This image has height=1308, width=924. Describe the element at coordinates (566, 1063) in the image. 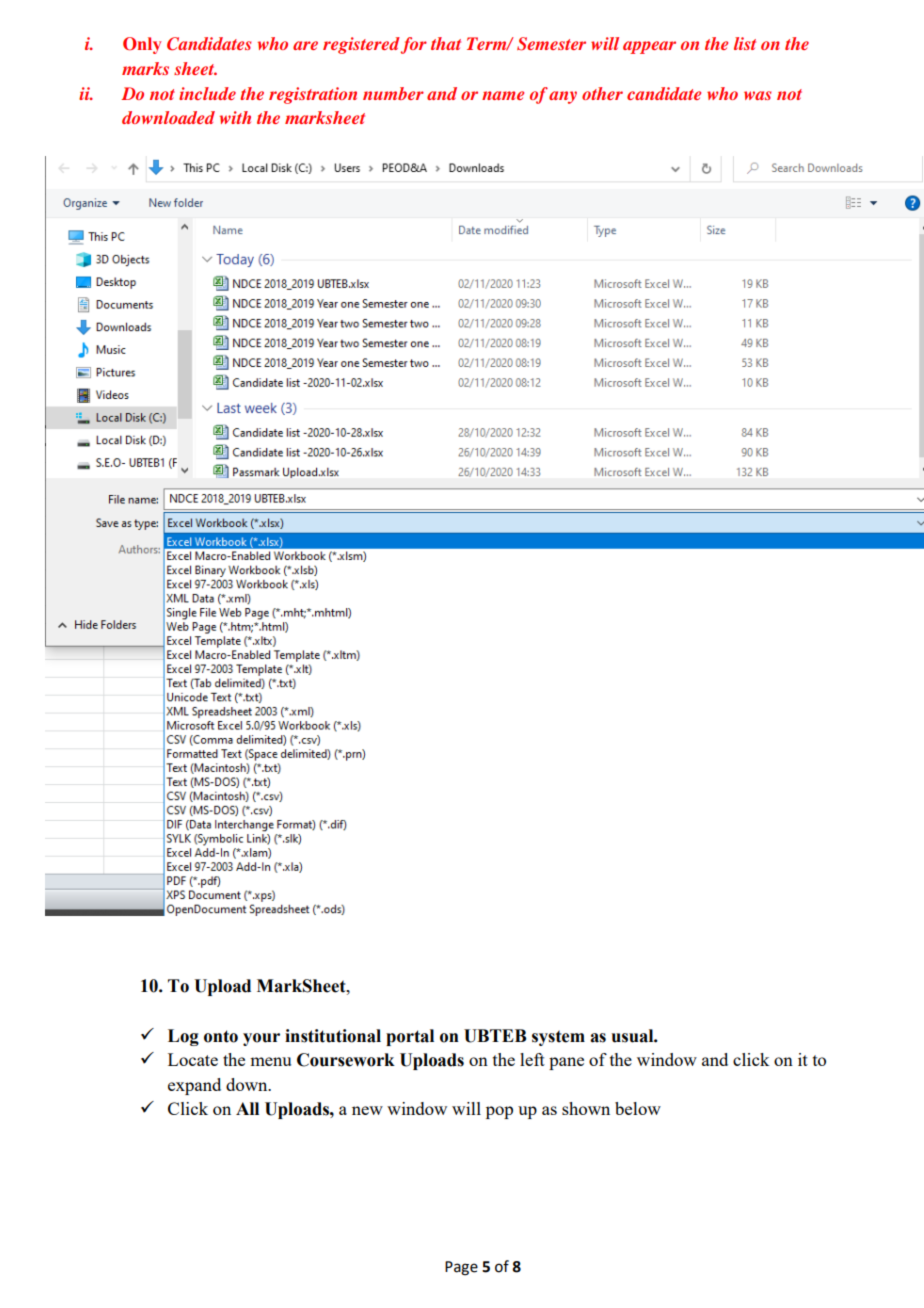

I see `pane` at that location.
